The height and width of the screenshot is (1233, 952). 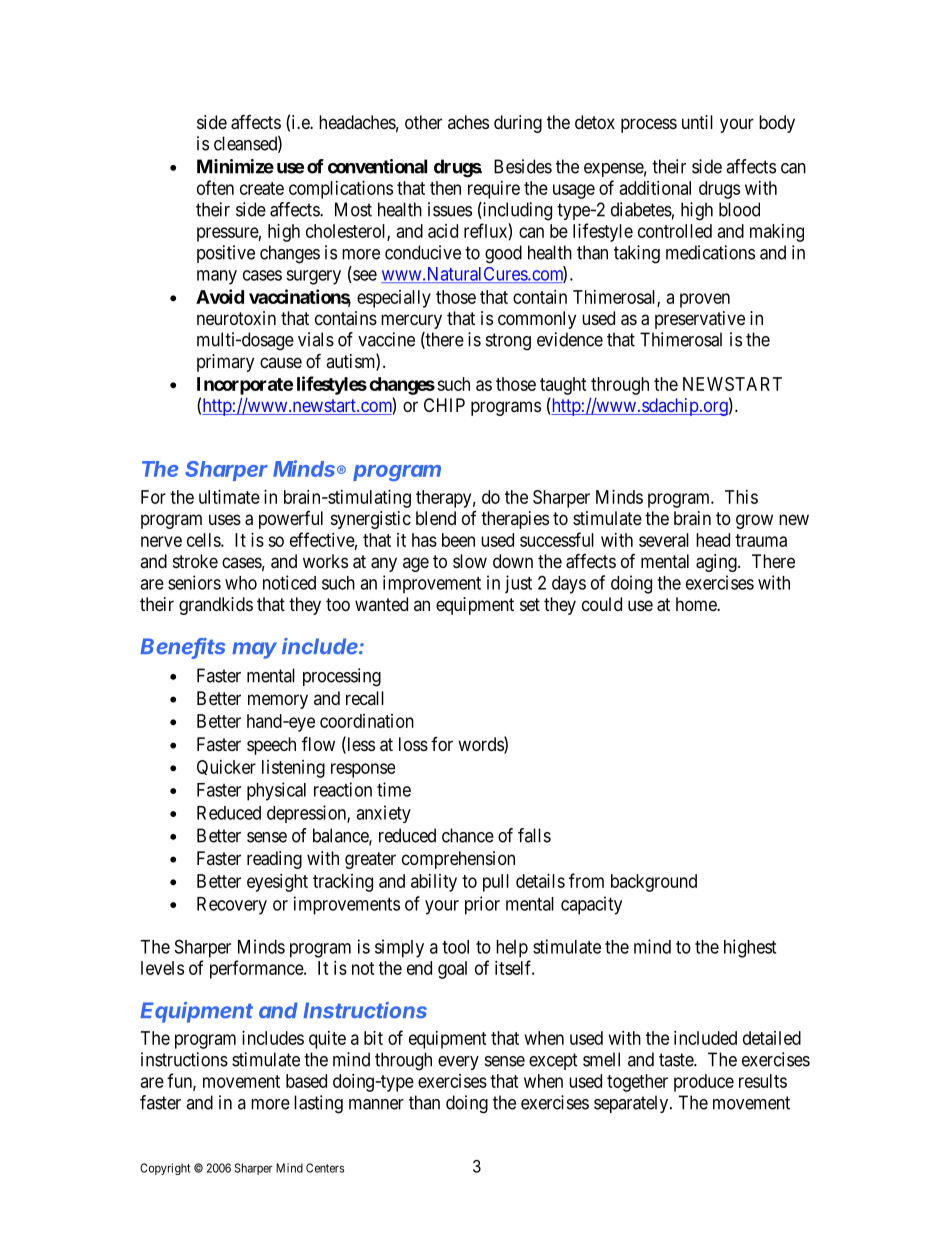 I want to click on then, so click(x=445, y=188).
